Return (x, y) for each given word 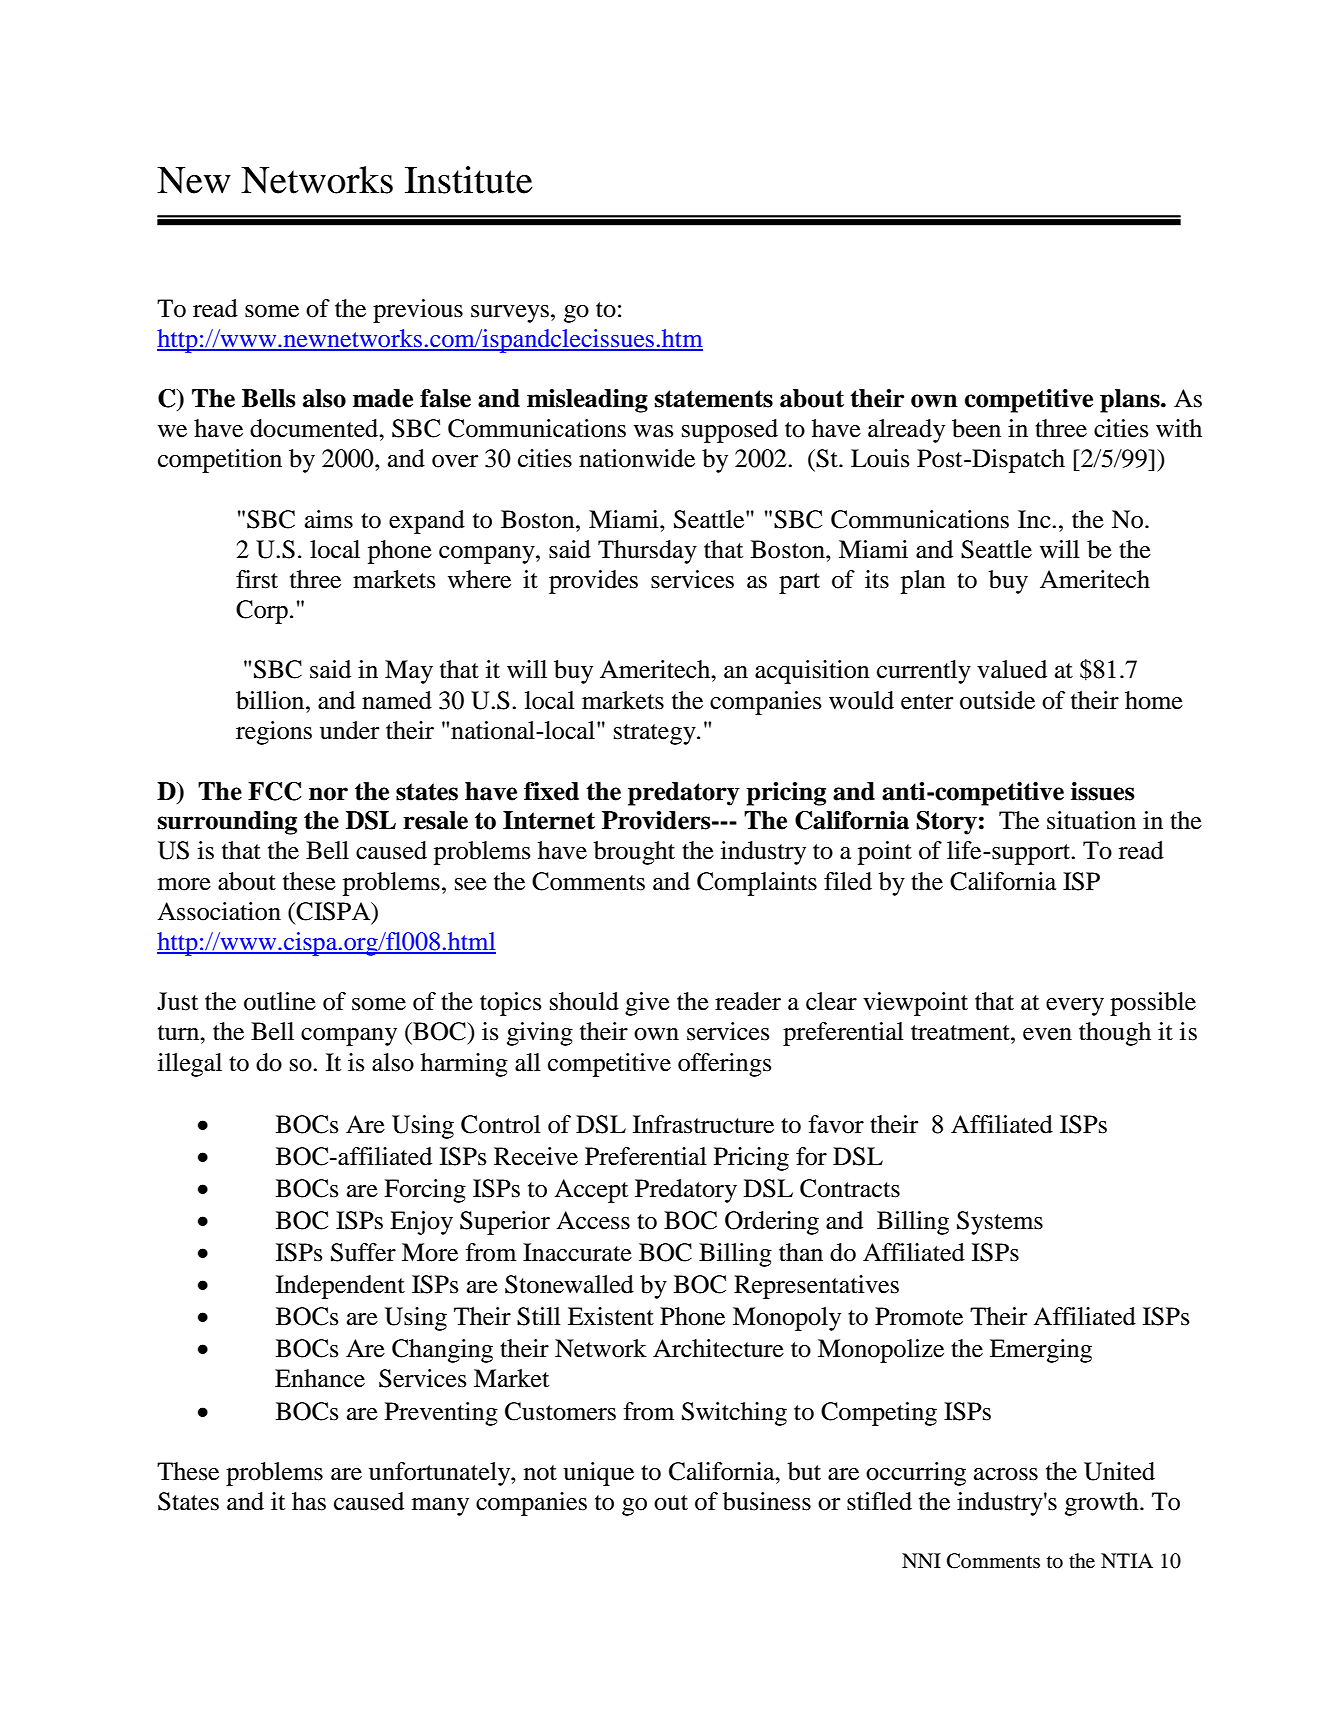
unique (598, 1474)
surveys (510, 314)
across (1006, 1474)
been (976, 428)
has (309, 1501)
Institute (469, 180)
